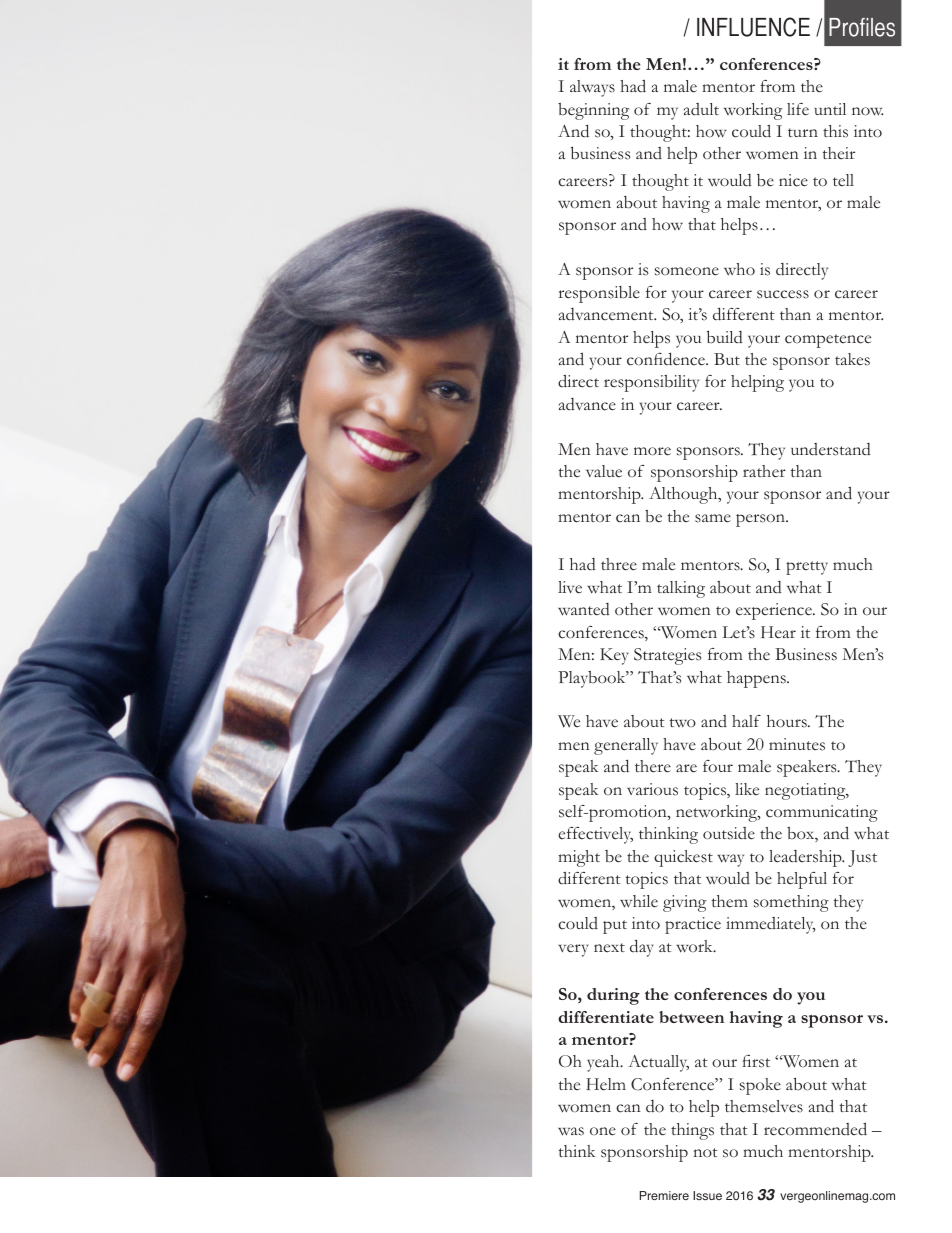 This page has height=1233, width=952. Describe the element at coordinates (822, 813) in the page. I see `communicating` at that location.
